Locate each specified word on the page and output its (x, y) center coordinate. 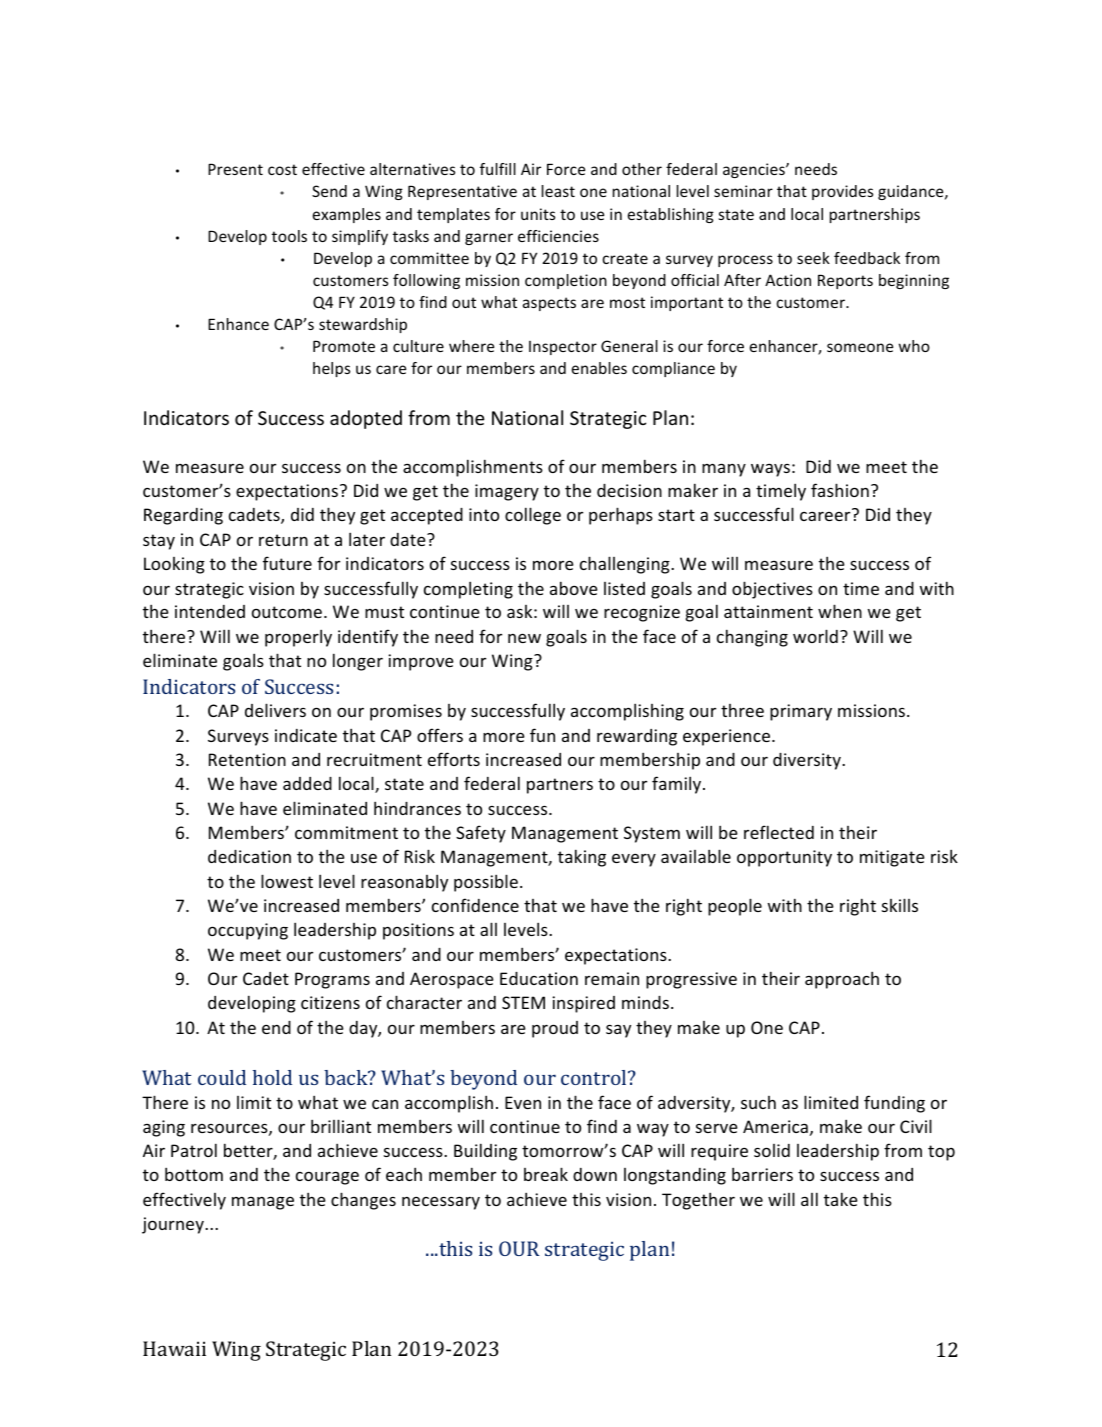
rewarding (637, 737)
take (841, 1199)
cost (282, 169)
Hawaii (174, 1348)
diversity (808, 761)
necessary (441, 1203)
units (538, 214)
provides (842, 192)
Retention (247, 759)
